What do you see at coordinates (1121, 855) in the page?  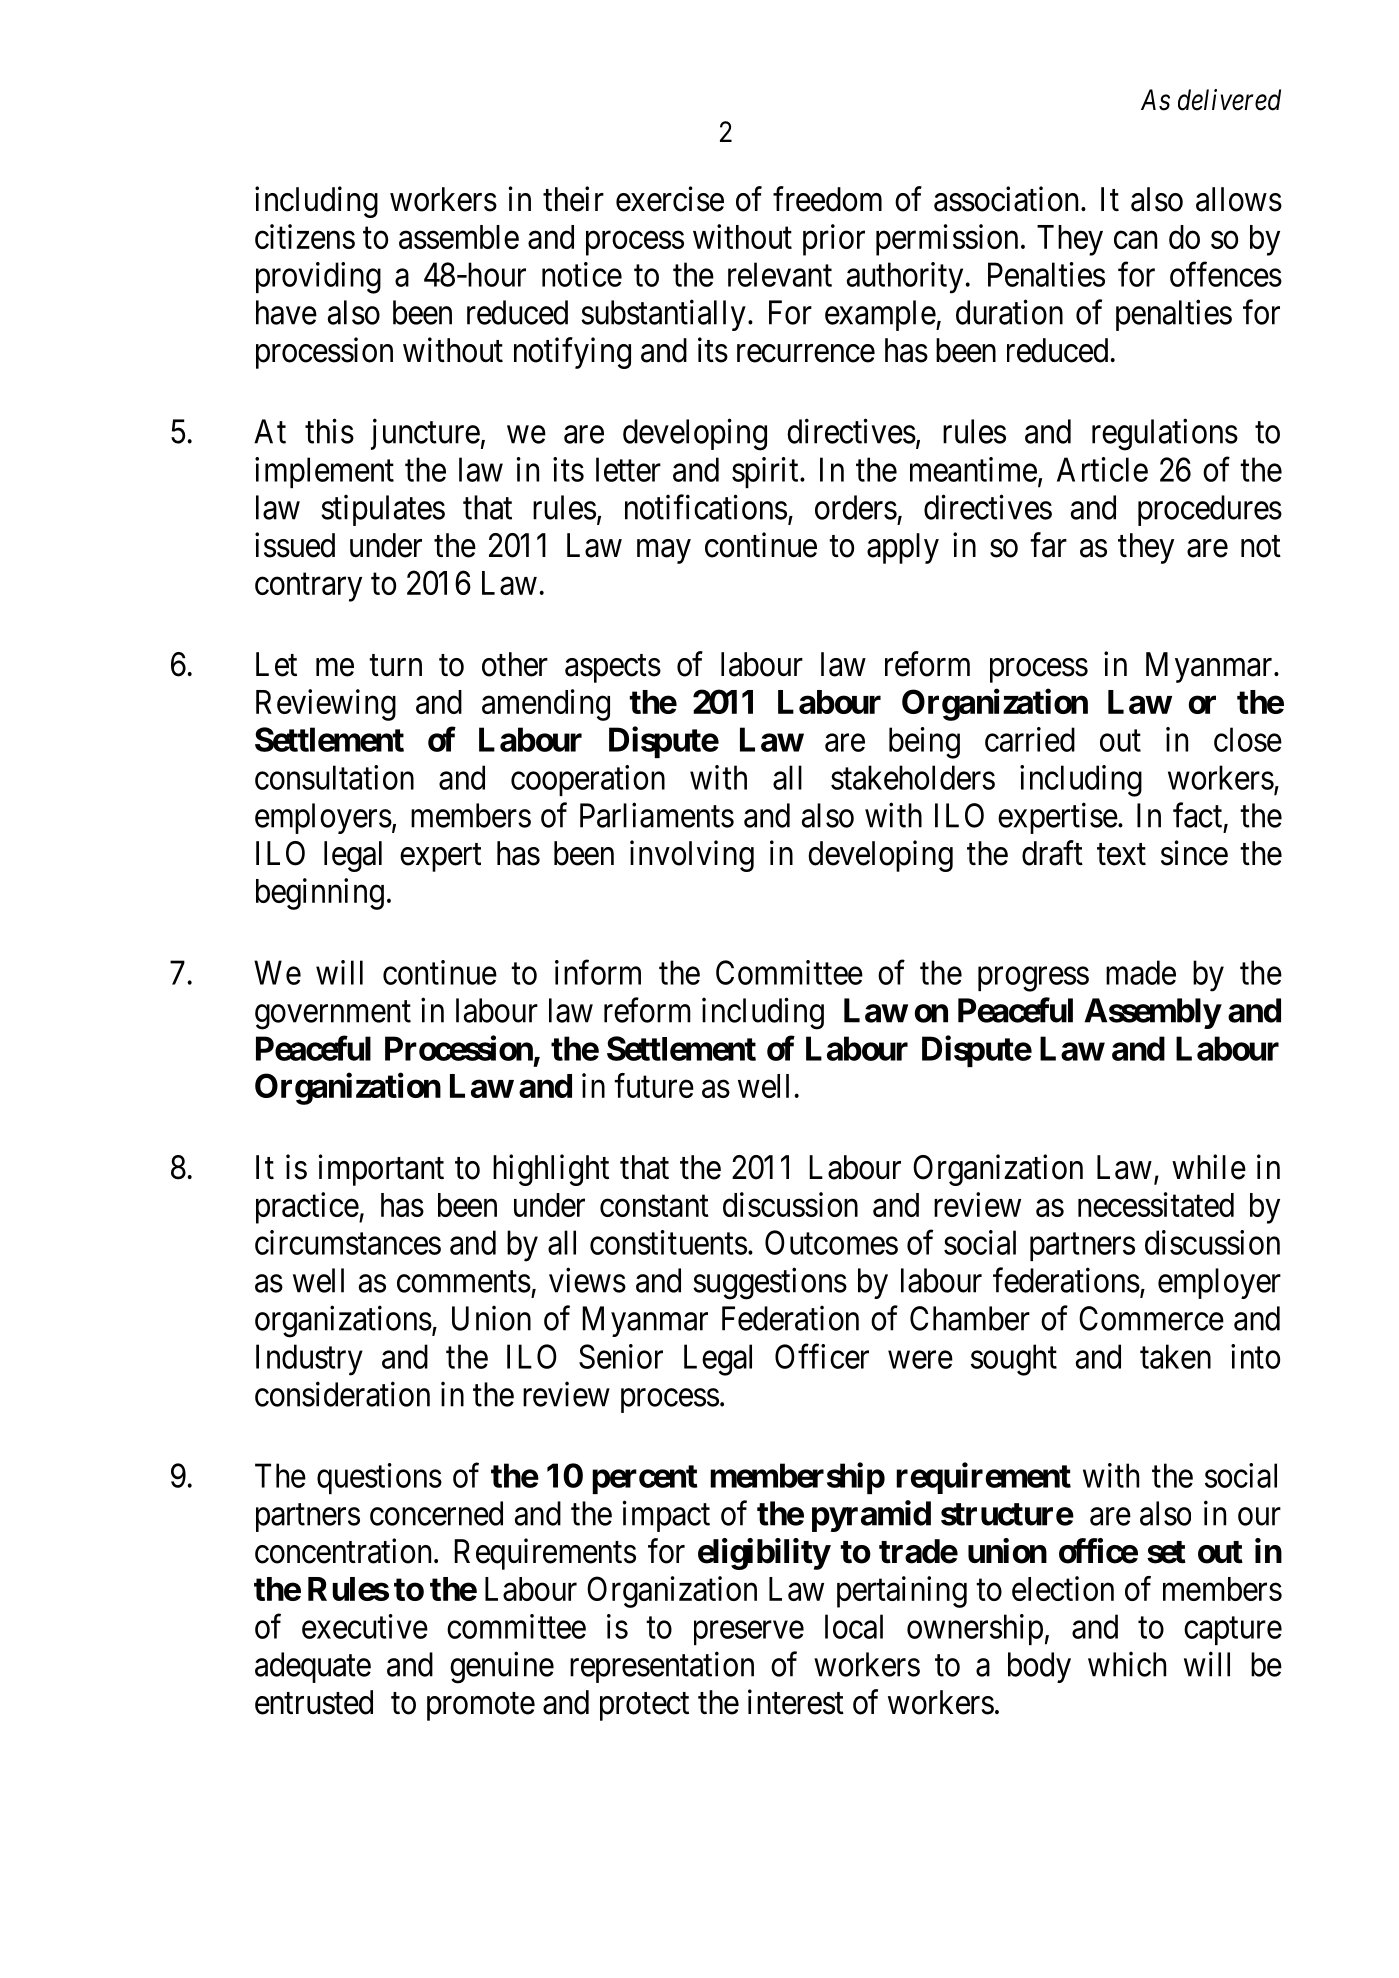 I see `text` at bounding box center [1121, 855].
